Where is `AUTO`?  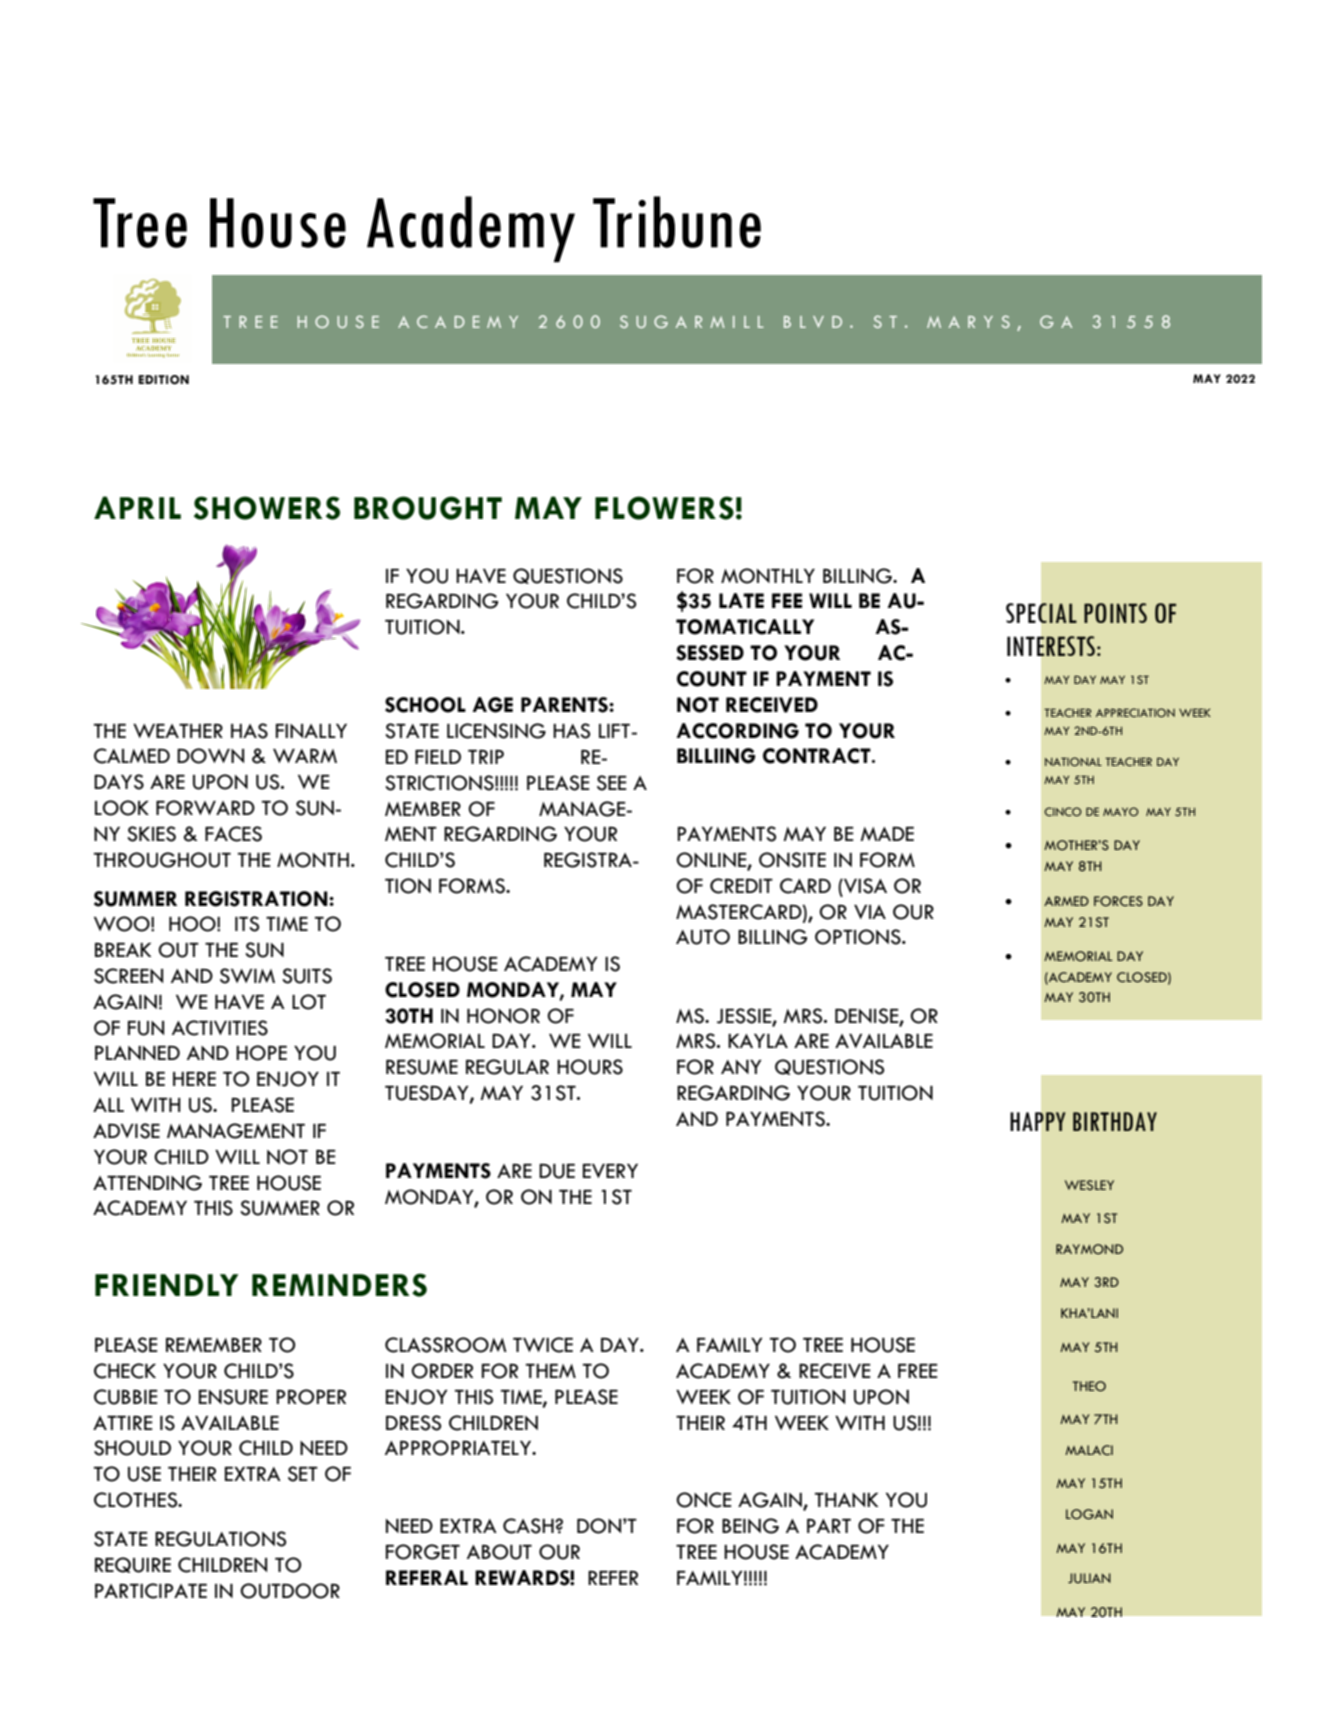
AUTO is located at coordinates (703, 937).
